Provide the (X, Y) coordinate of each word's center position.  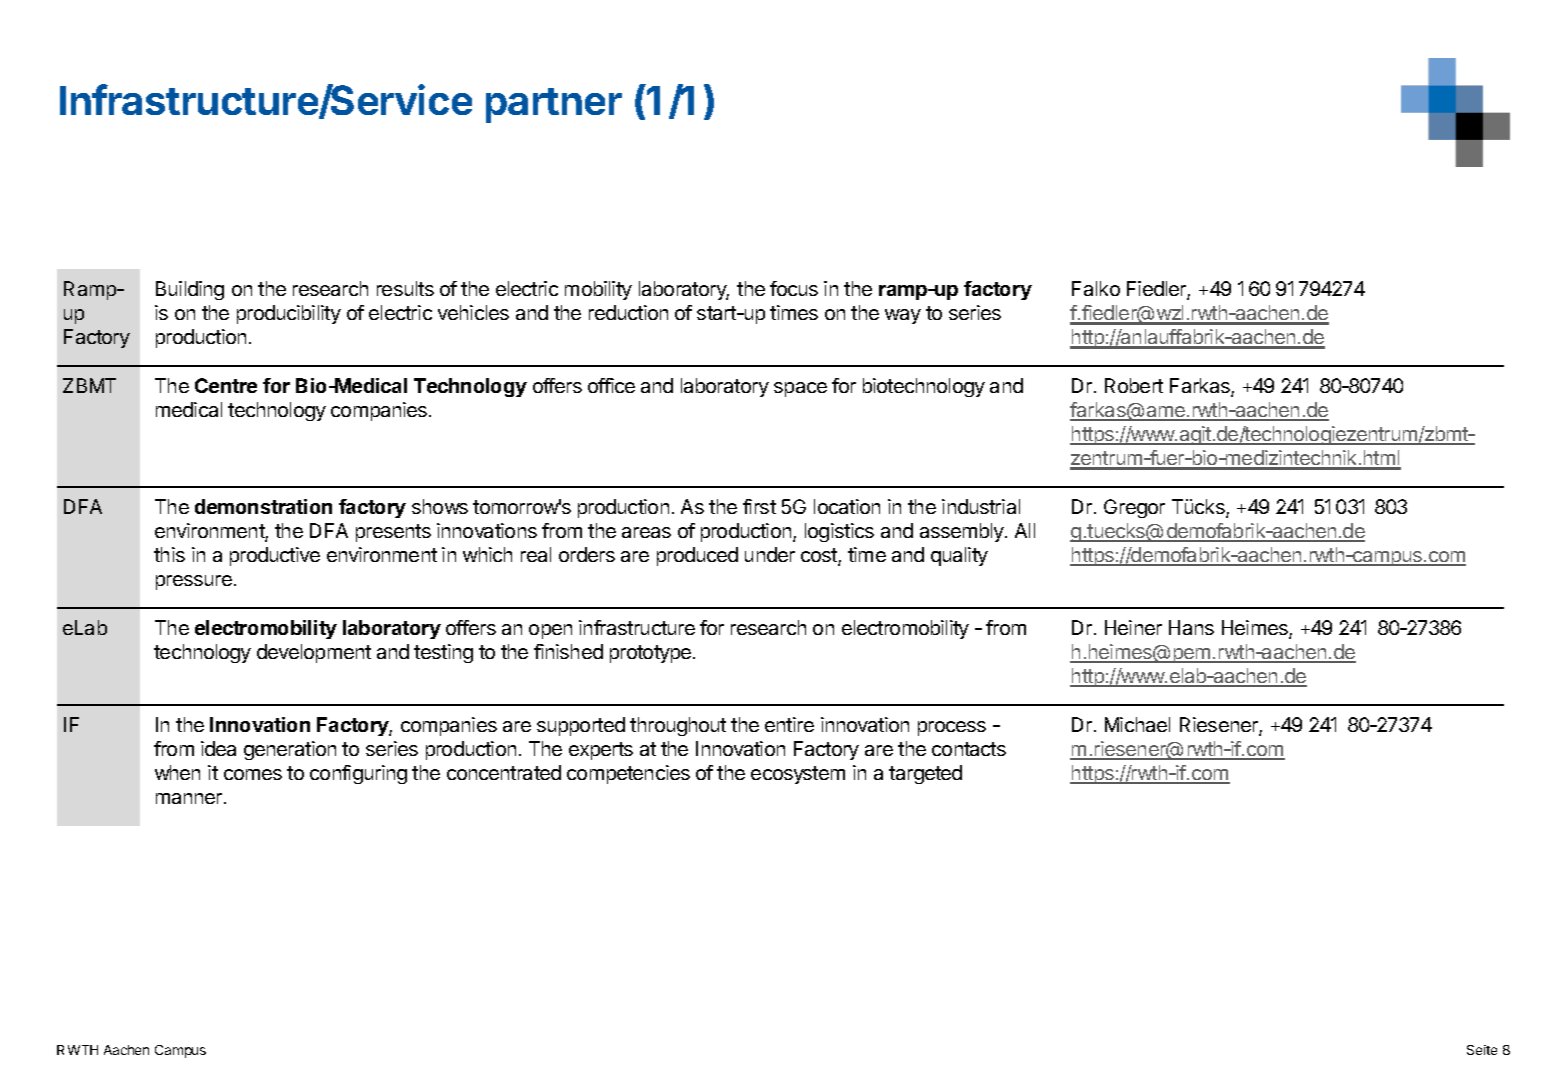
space (800, 389)
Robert (1134, 385)
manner (190, 798)
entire (789, 724)
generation (290, 750)
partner (554, 105)
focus (794, 288)
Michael (1137, 724)
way (903, 316)
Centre (226, 385)
